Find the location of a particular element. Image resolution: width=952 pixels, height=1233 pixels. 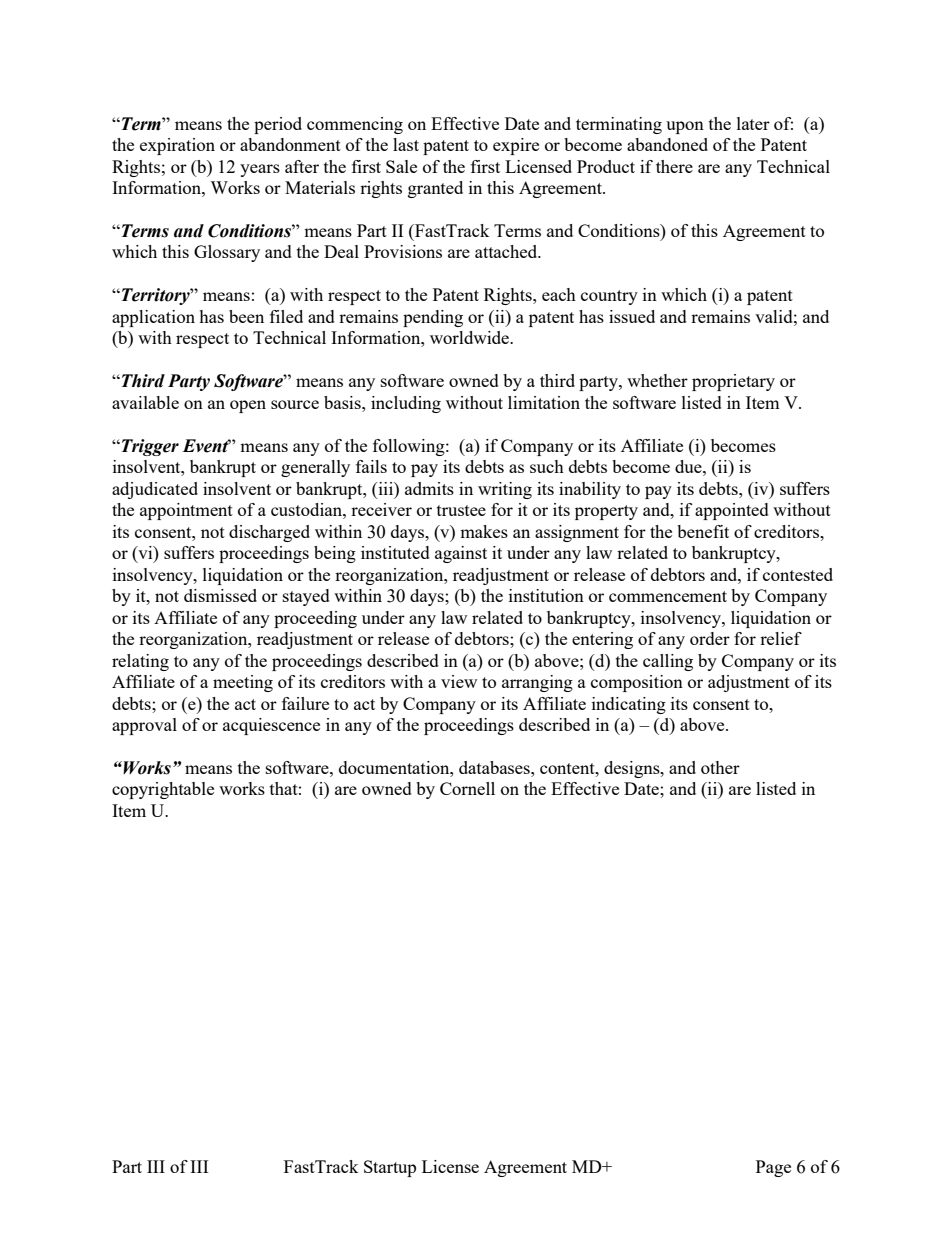

expiration is located at coordinates (177, 146).
